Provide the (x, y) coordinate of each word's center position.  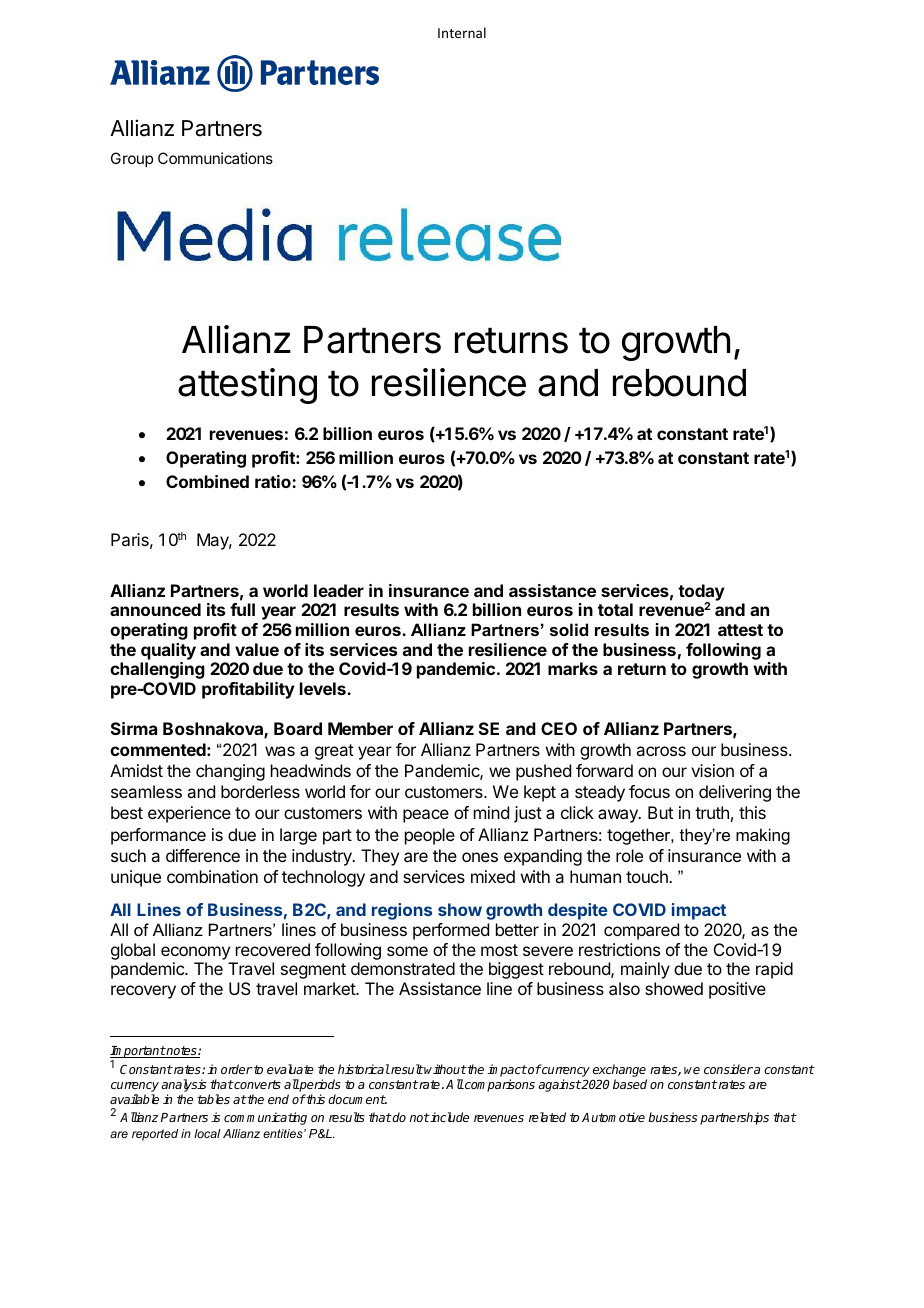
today (701, 593)
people (430, 836)
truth (712, 812)
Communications (215, 158)
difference (203, 855)
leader (339, 590)
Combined (207, 481)
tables (213, 1099)
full (242, 609)
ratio (274, 481)
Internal (462, 32)
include (449, 1117)
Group (132, 159)
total (615, 609)
